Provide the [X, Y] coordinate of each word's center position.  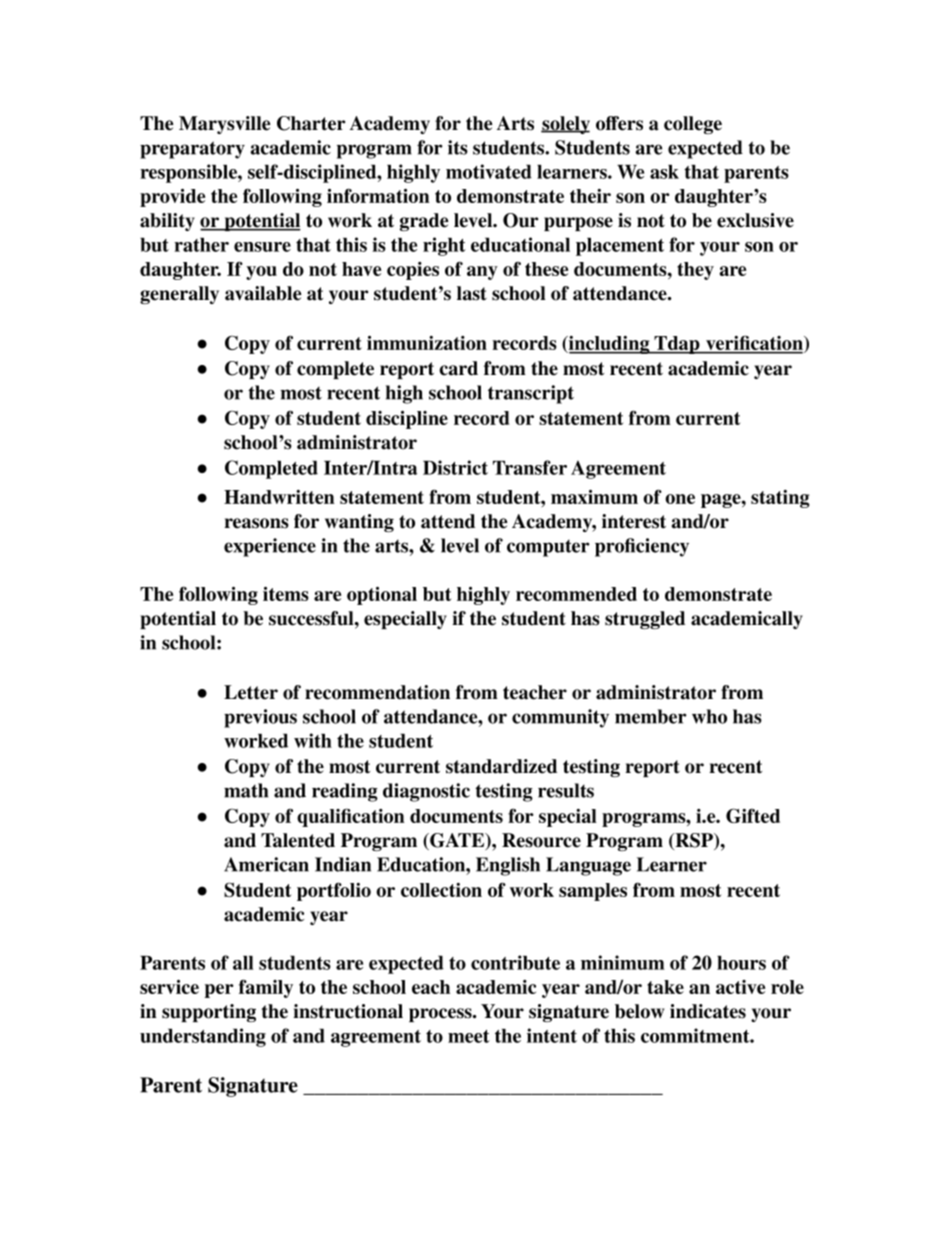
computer [548, 548]
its [458, 147]
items [286, 594]
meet [469, 1036]
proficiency [642, 547]
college [693, 125]
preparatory [192, 150]
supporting [209, 1013]
